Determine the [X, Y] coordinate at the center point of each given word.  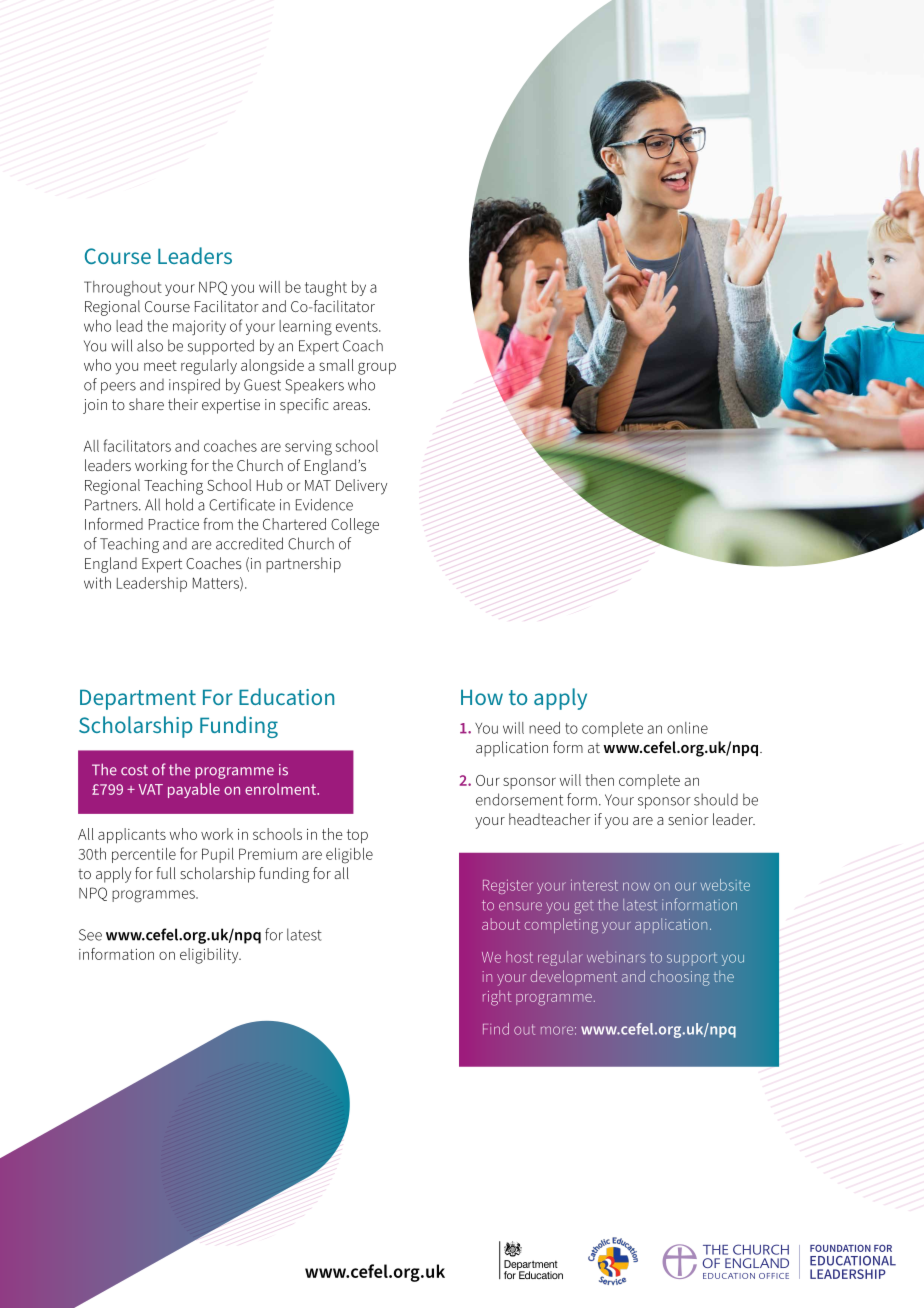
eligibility [210, 956]
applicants [132, 836]
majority [199, 328]
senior [688, 819]
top [357, 836]
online [687, 728]
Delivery [361, 487]
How [482, 697]
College [355, 526]
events [358, 326]
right [497, 998]
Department [138, 699]
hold [179, 504]
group [377, 368]
